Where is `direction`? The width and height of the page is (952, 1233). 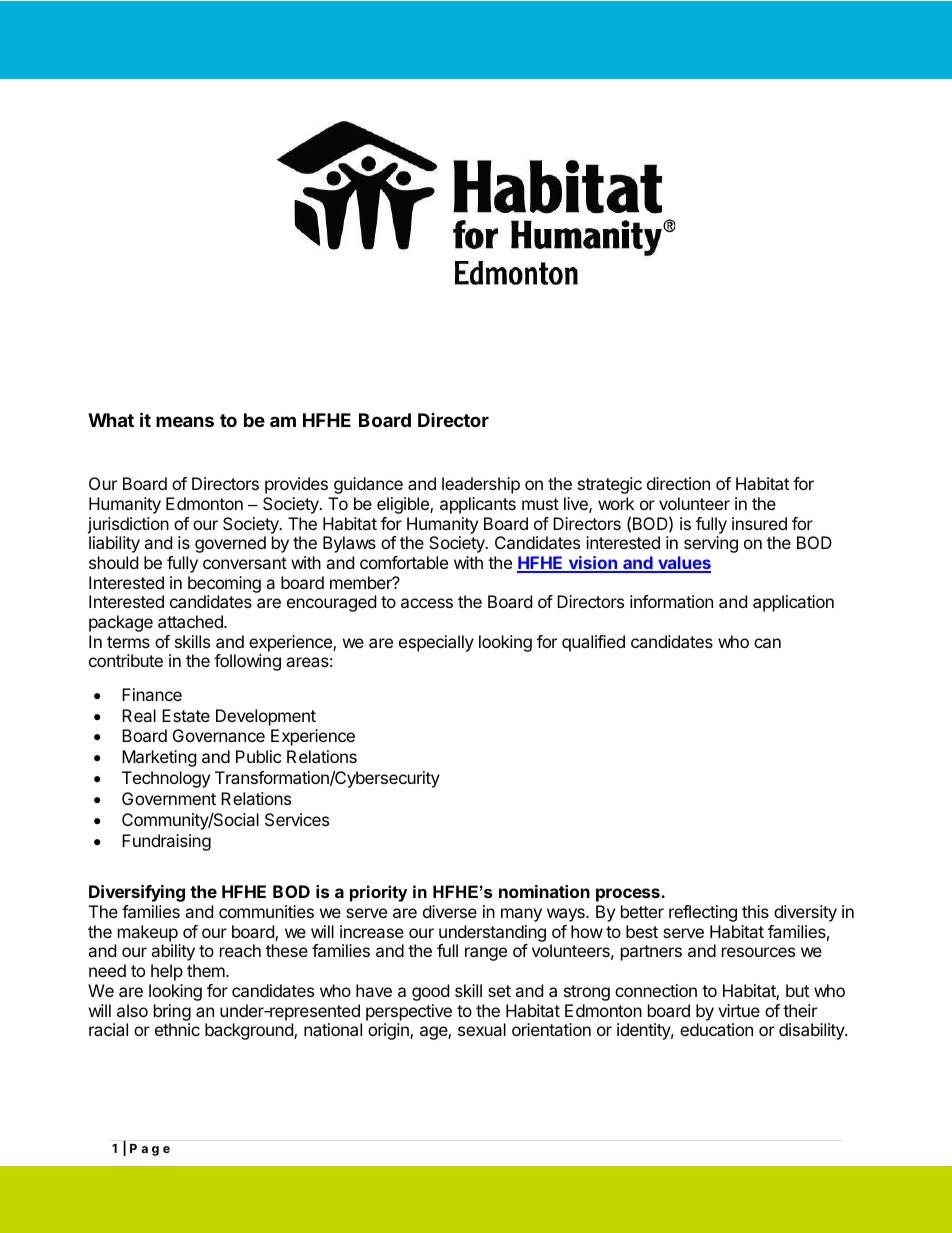
direction is located at coordinates (678, 483).
